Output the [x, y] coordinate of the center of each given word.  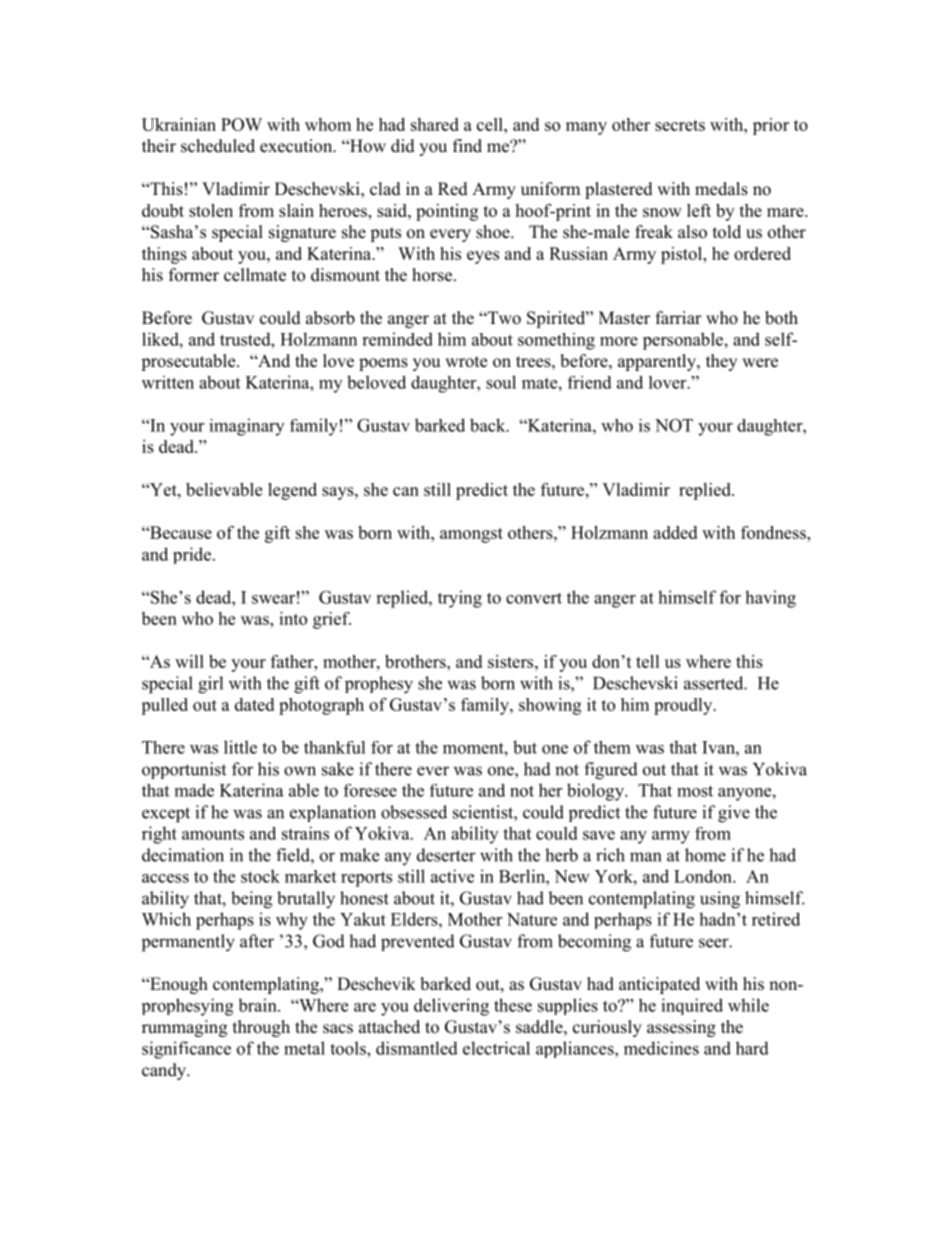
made [194, 790]
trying [460, 599]
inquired [692, 1006]
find [467, 146]
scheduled [218, 146]
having [770, 599]
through [261, 1028]
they [721, 362]
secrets [680, 125]
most [695, 791]
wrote [466, 362]
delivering [451, 1007]
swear [273, 599]
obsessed [414, 812]
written [168, 382]
